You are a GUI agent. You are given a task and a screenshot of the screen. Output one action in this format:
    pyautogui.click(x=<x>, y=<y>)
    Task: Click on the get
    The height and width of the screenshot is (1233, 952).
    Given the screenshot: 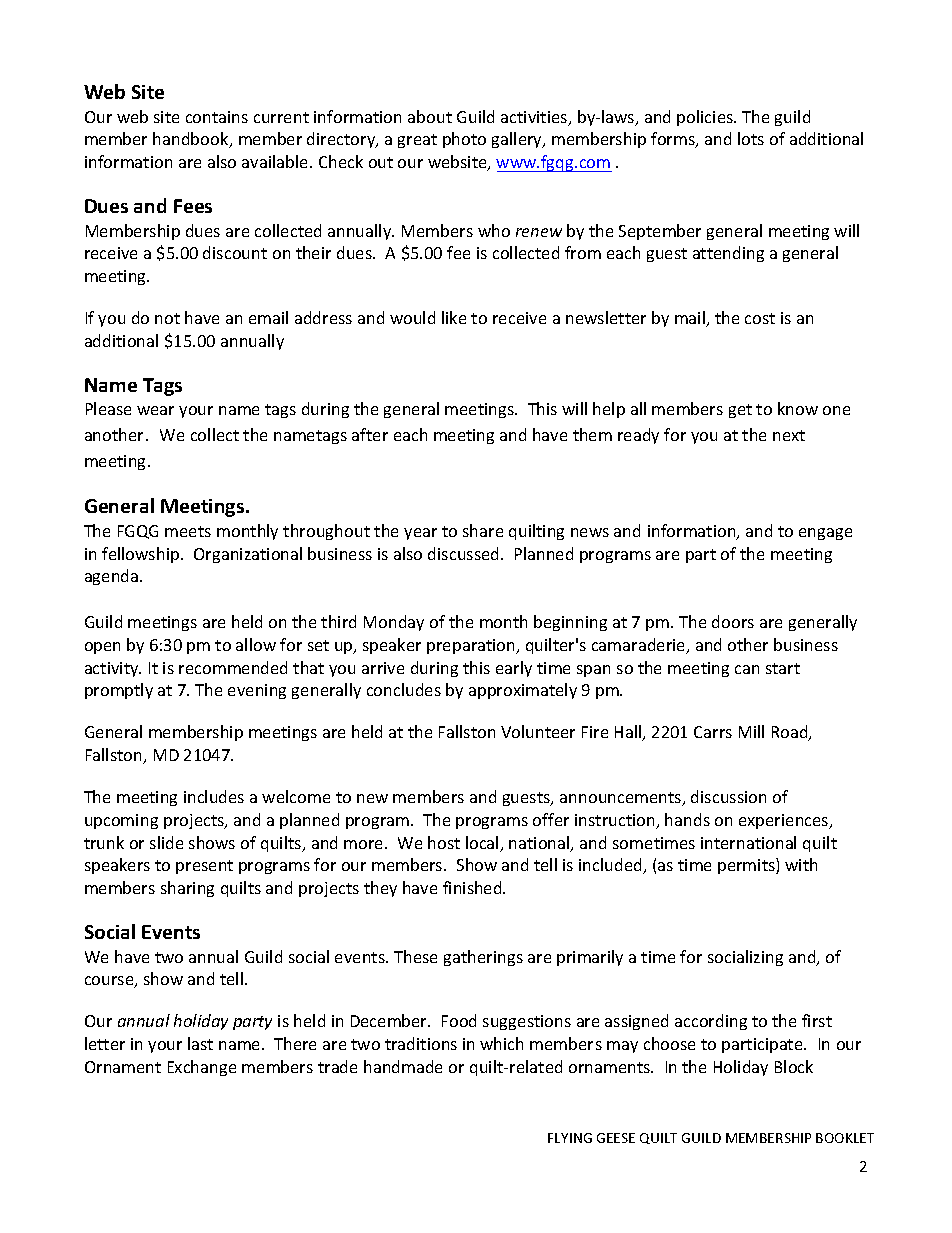 What is the action you would take?
    pyautogui.click(x=740, y=411)
